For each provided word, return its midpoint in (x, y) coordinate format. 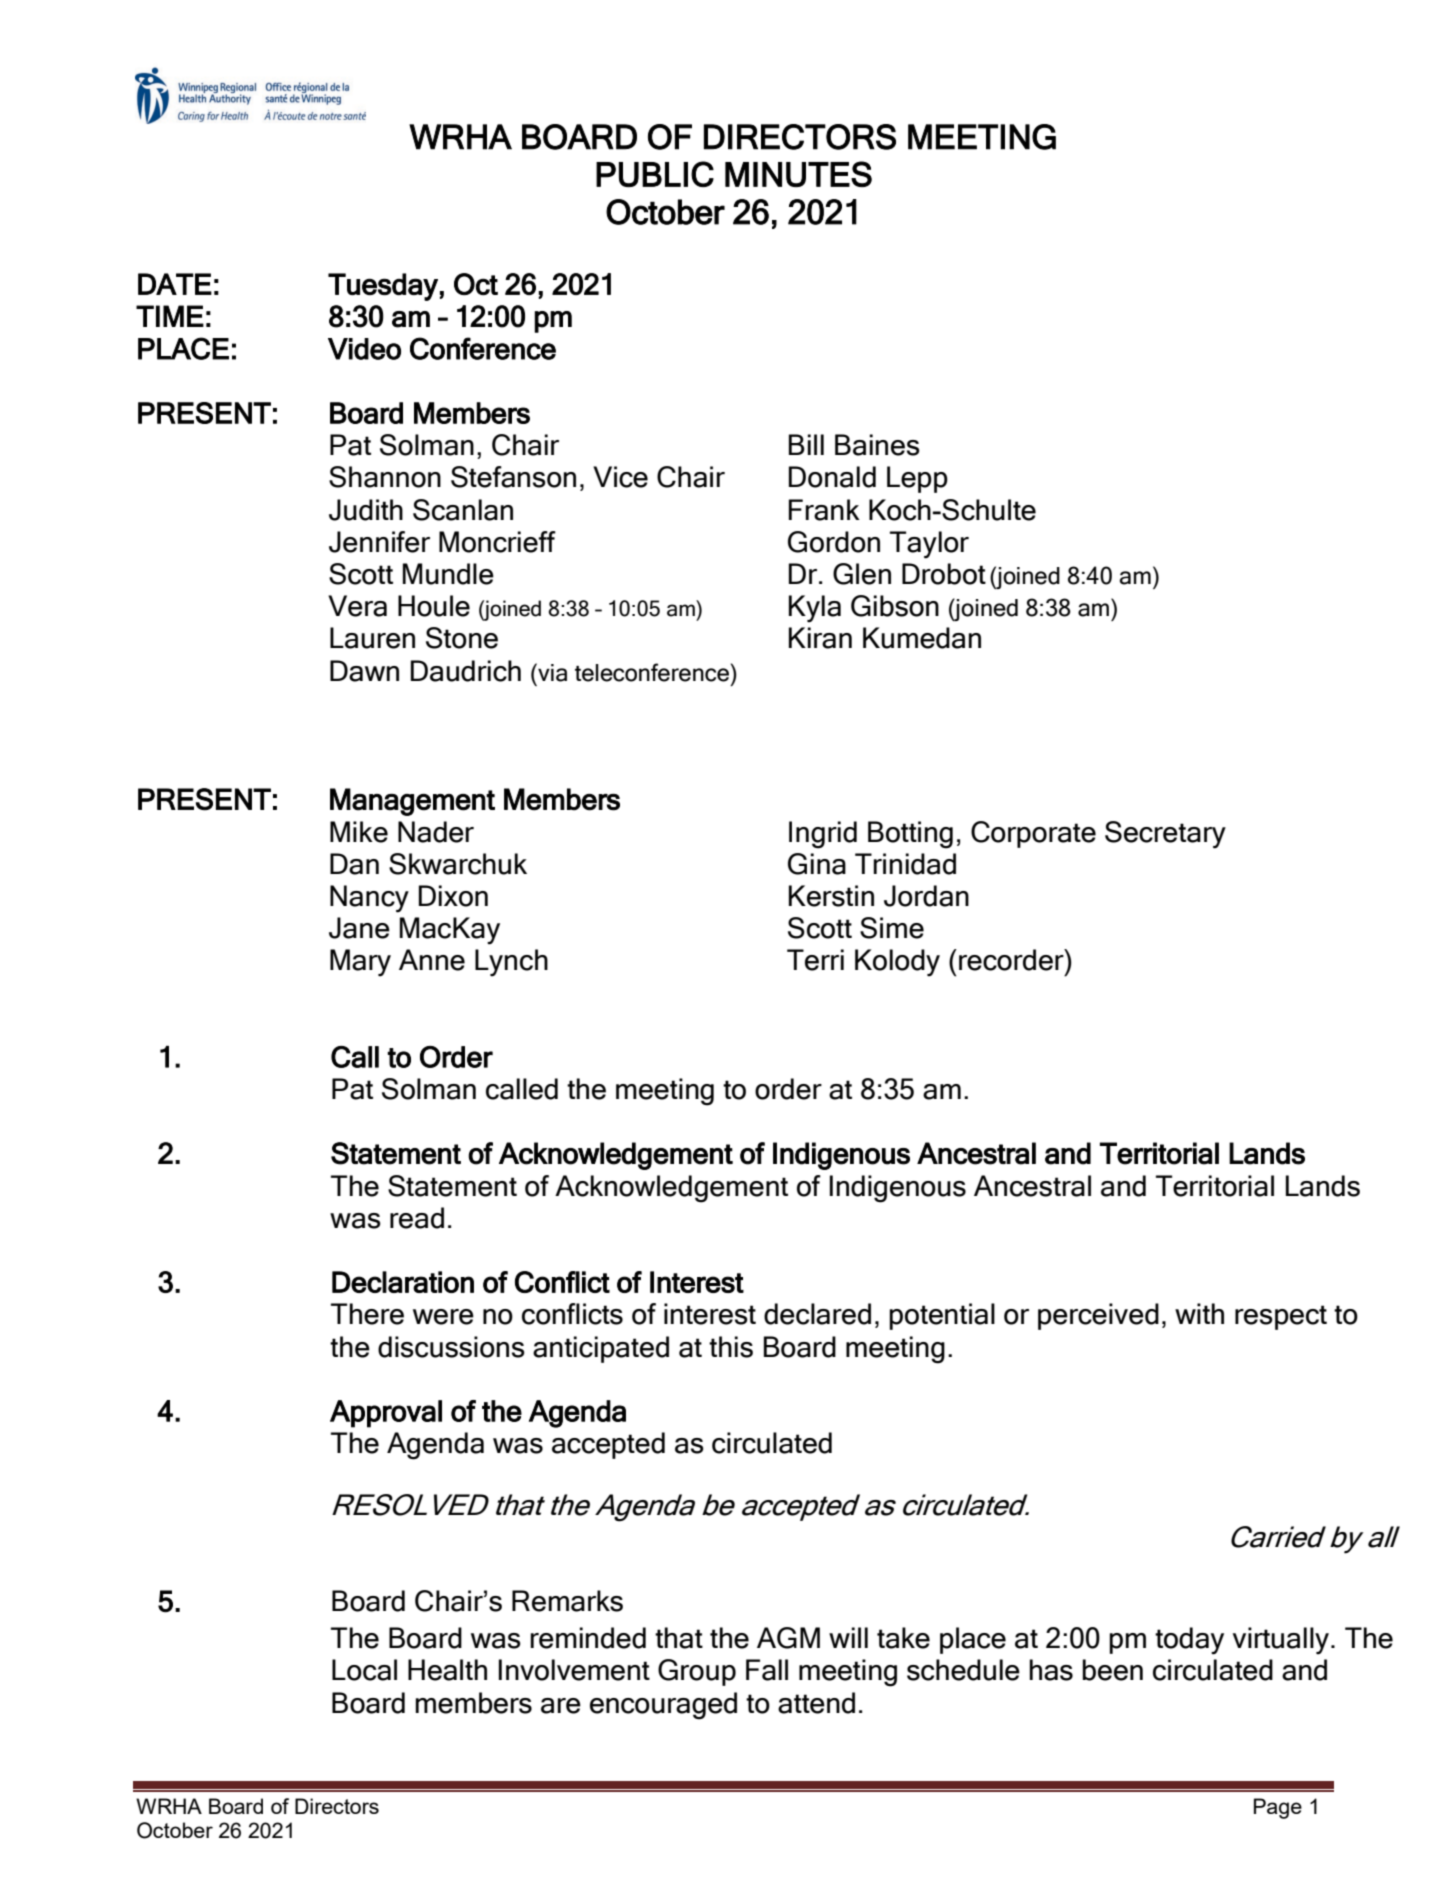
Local (364, 1670)
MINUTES (798, 174)
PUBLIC (655, 174)
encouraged (663, 1706)
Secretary (1165, 835)
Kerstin (831, 896)
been (1112, 1670)
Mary (360, 963)
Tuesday (383, 287)
